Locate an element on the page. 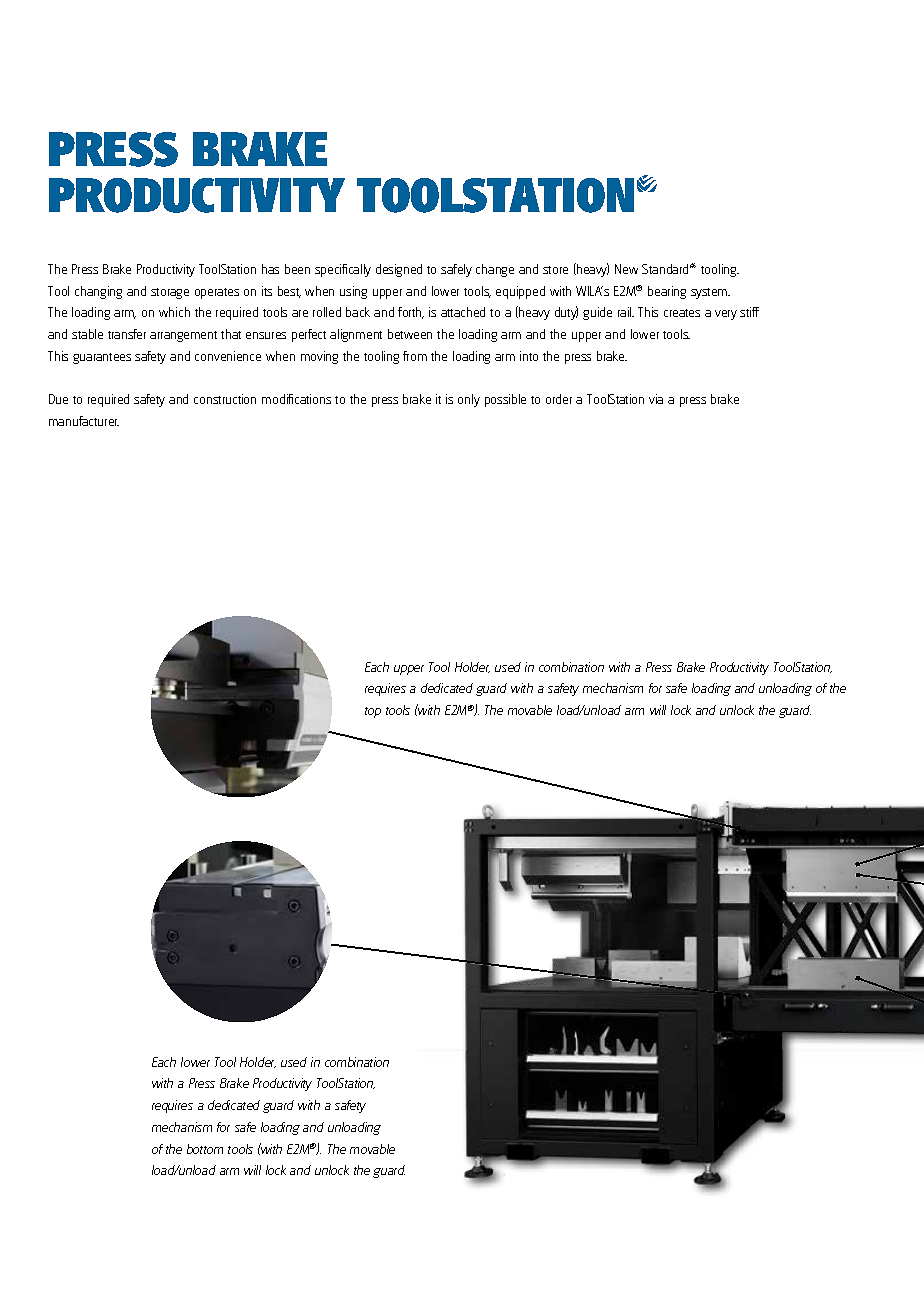 The width and height of the page is (924, 1308). arrangement is located at coordinates (183, 336).
